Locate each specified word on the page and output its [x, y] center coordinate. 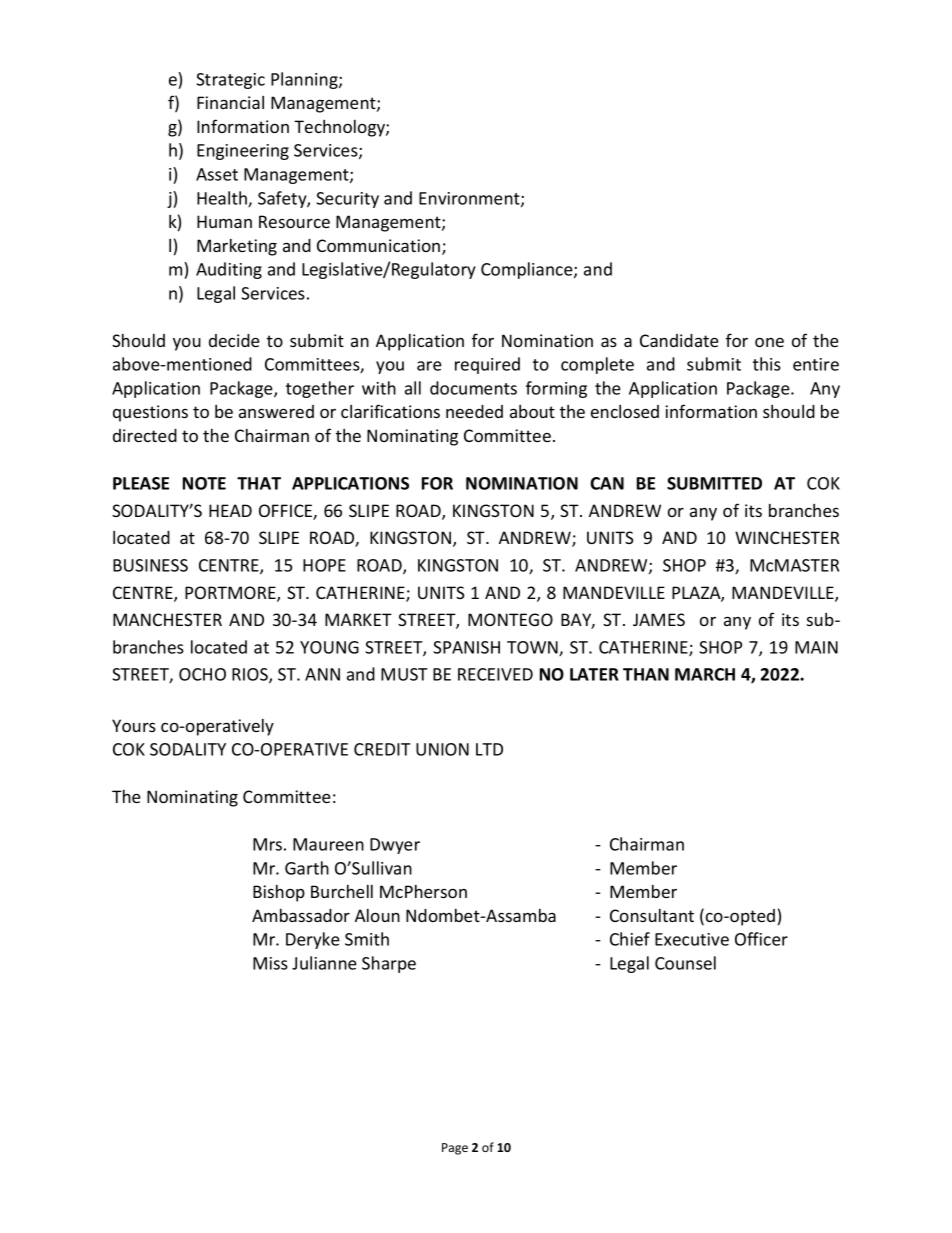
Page [455, 1149]
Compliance [528, 270]
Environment [470, 199]
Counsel [685, 963]
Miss [270, 963]
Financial [230, 102]
